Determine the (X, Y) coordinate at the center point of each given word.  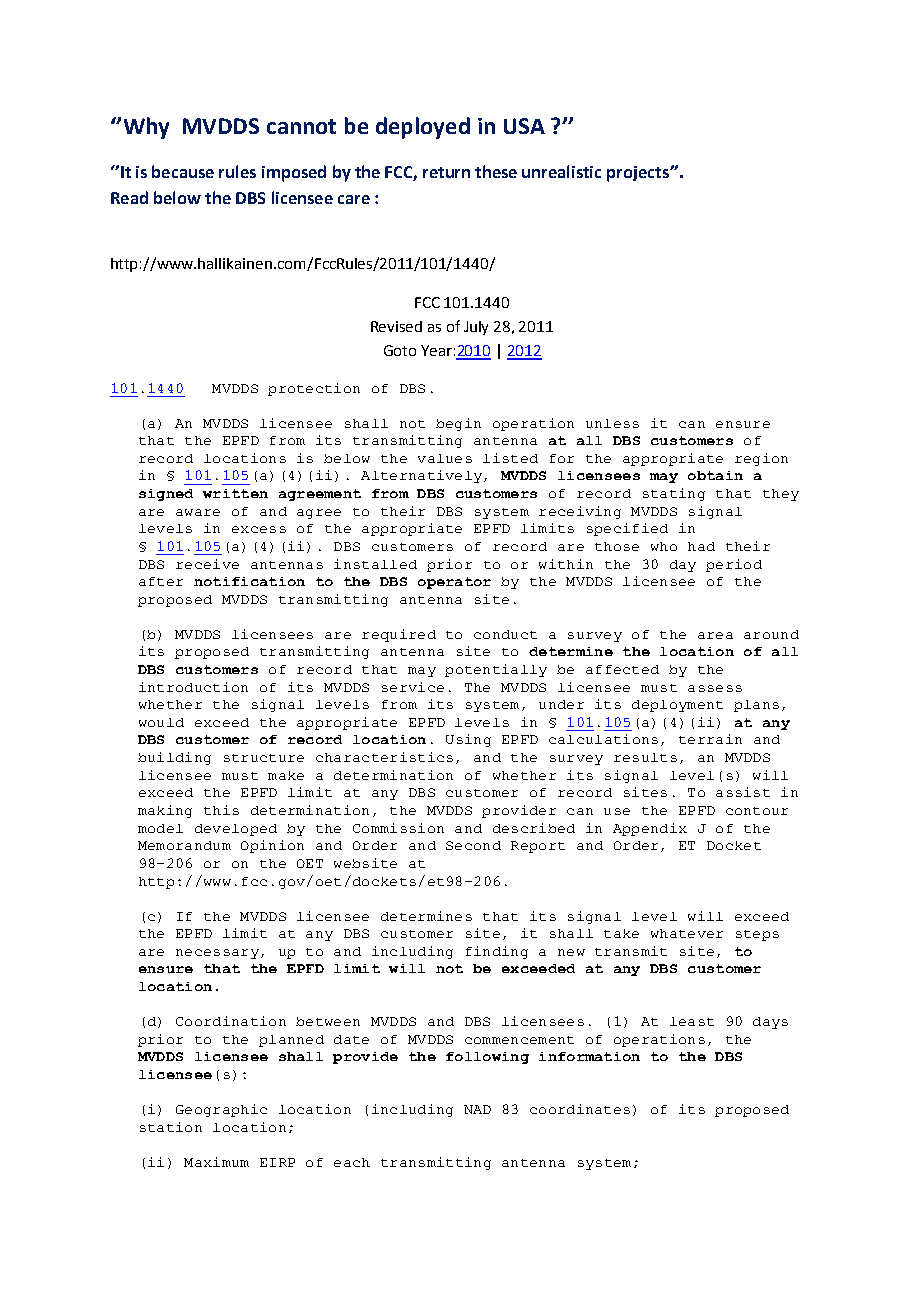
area (715, 635)
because (183, 171)
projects (639, 174)
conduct (505, 634)
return (446, 172)
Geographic (221, 1110)
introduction (193, 687)
